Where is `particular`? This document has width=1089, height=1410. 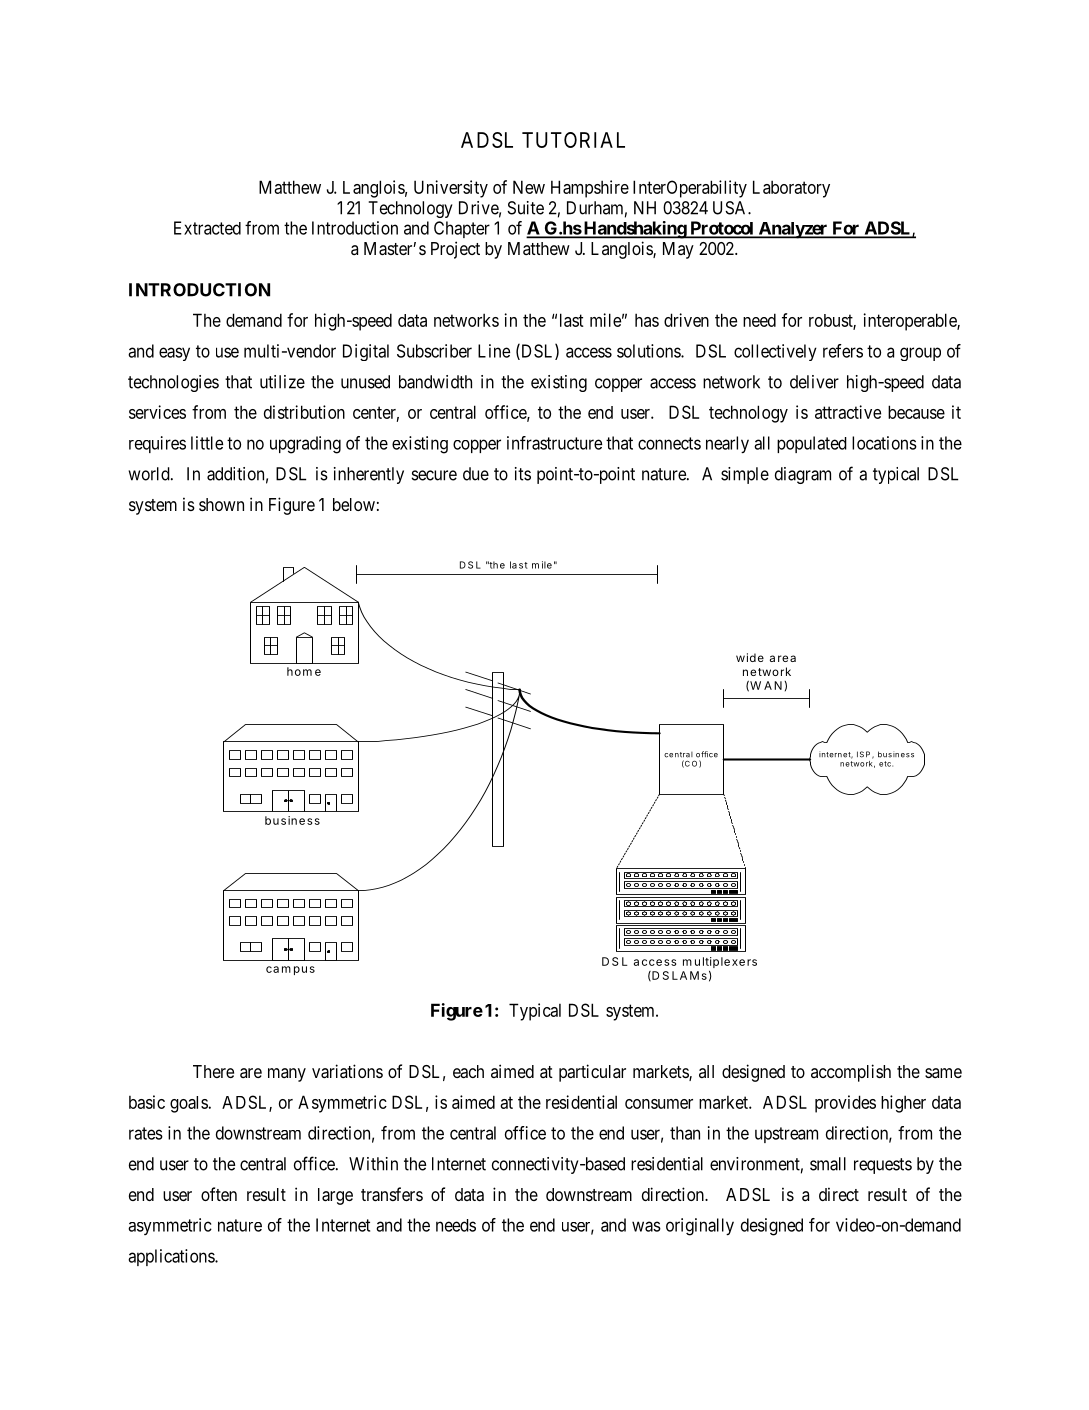
particular is located at coordinates (592, 1073).
